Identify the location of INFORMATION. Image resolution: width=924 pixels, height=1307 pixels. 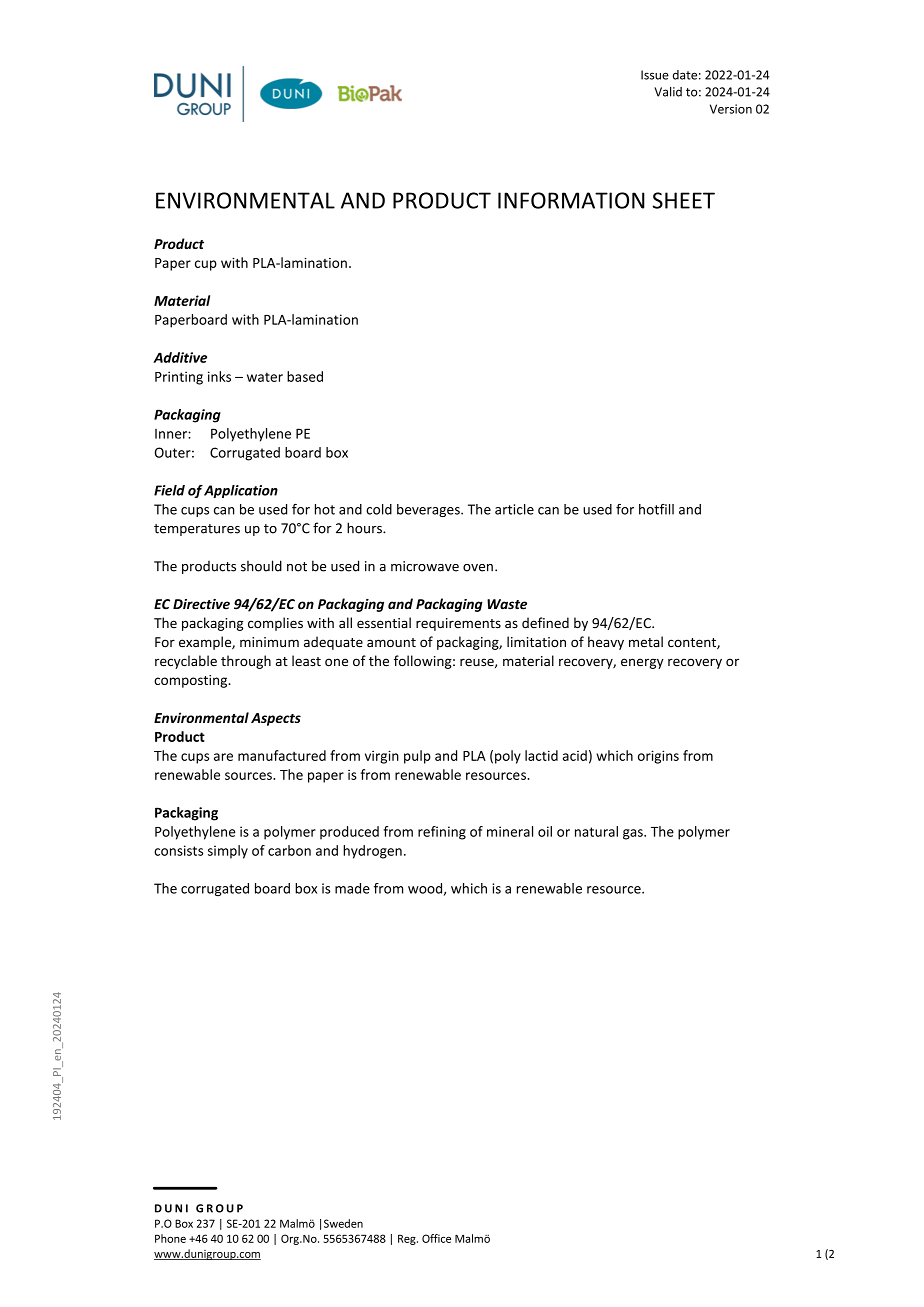
(571, 200).
